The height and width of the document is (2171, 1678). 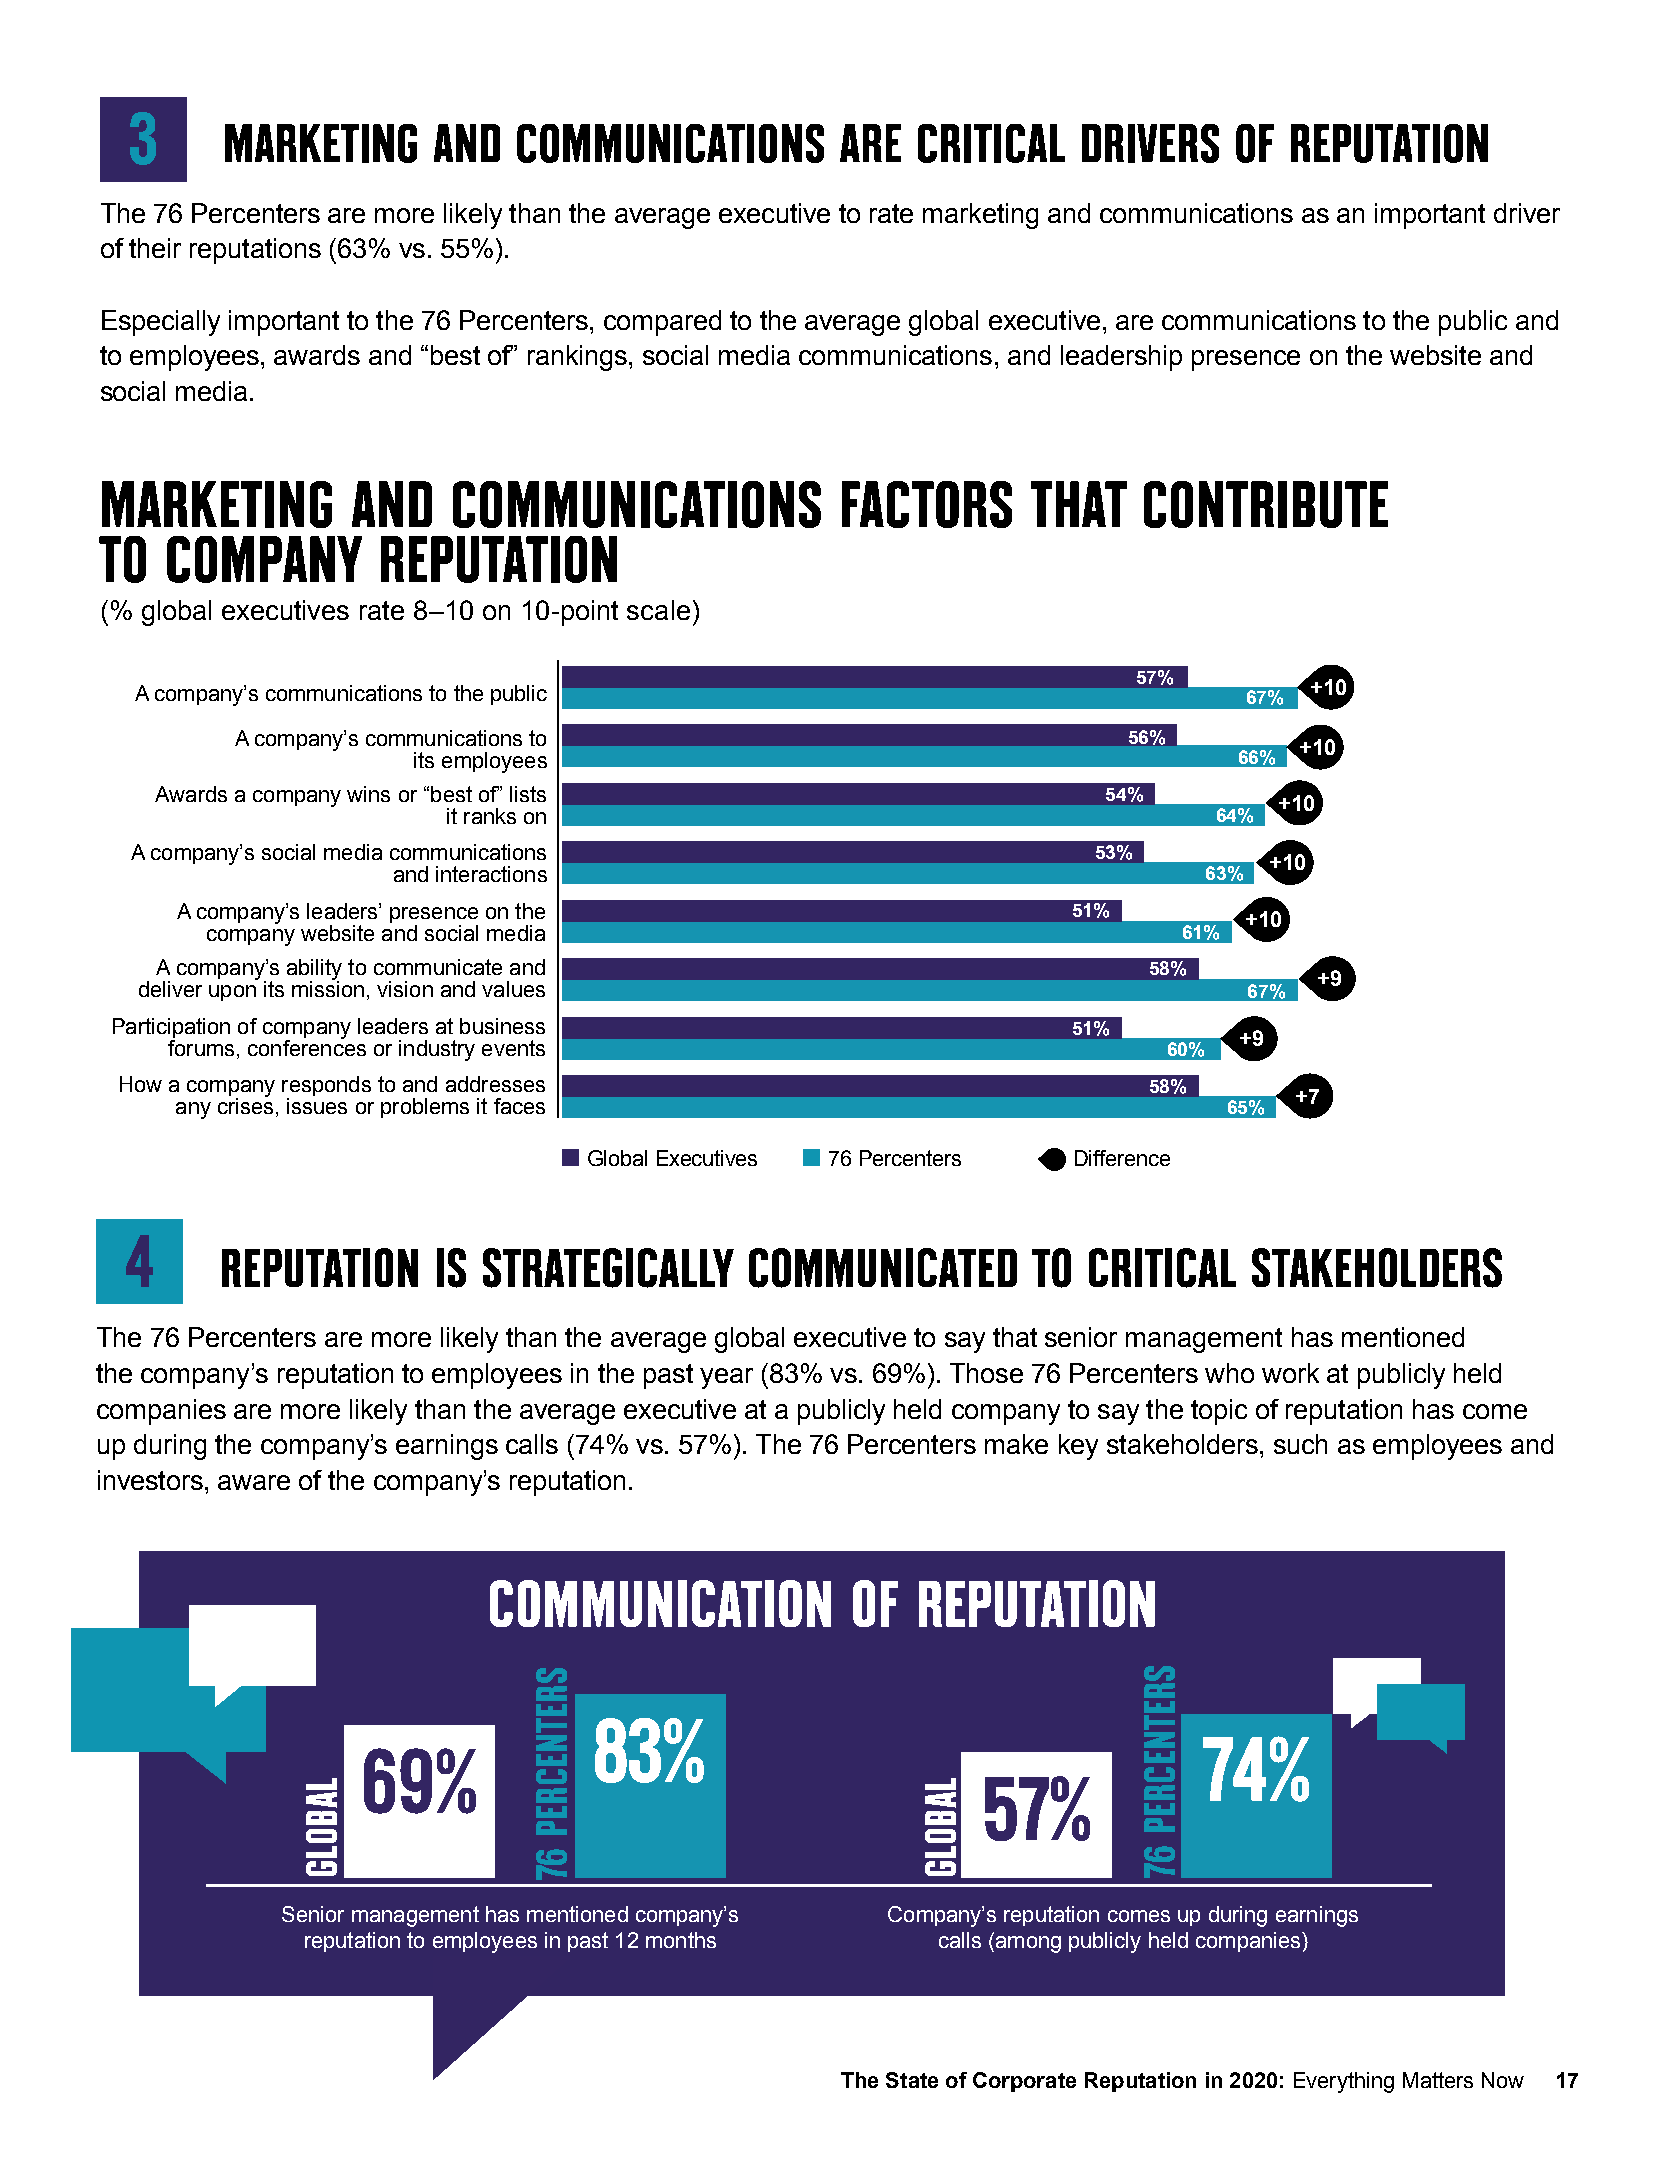 I want to click on issues, so click(x=317, y=1106).
